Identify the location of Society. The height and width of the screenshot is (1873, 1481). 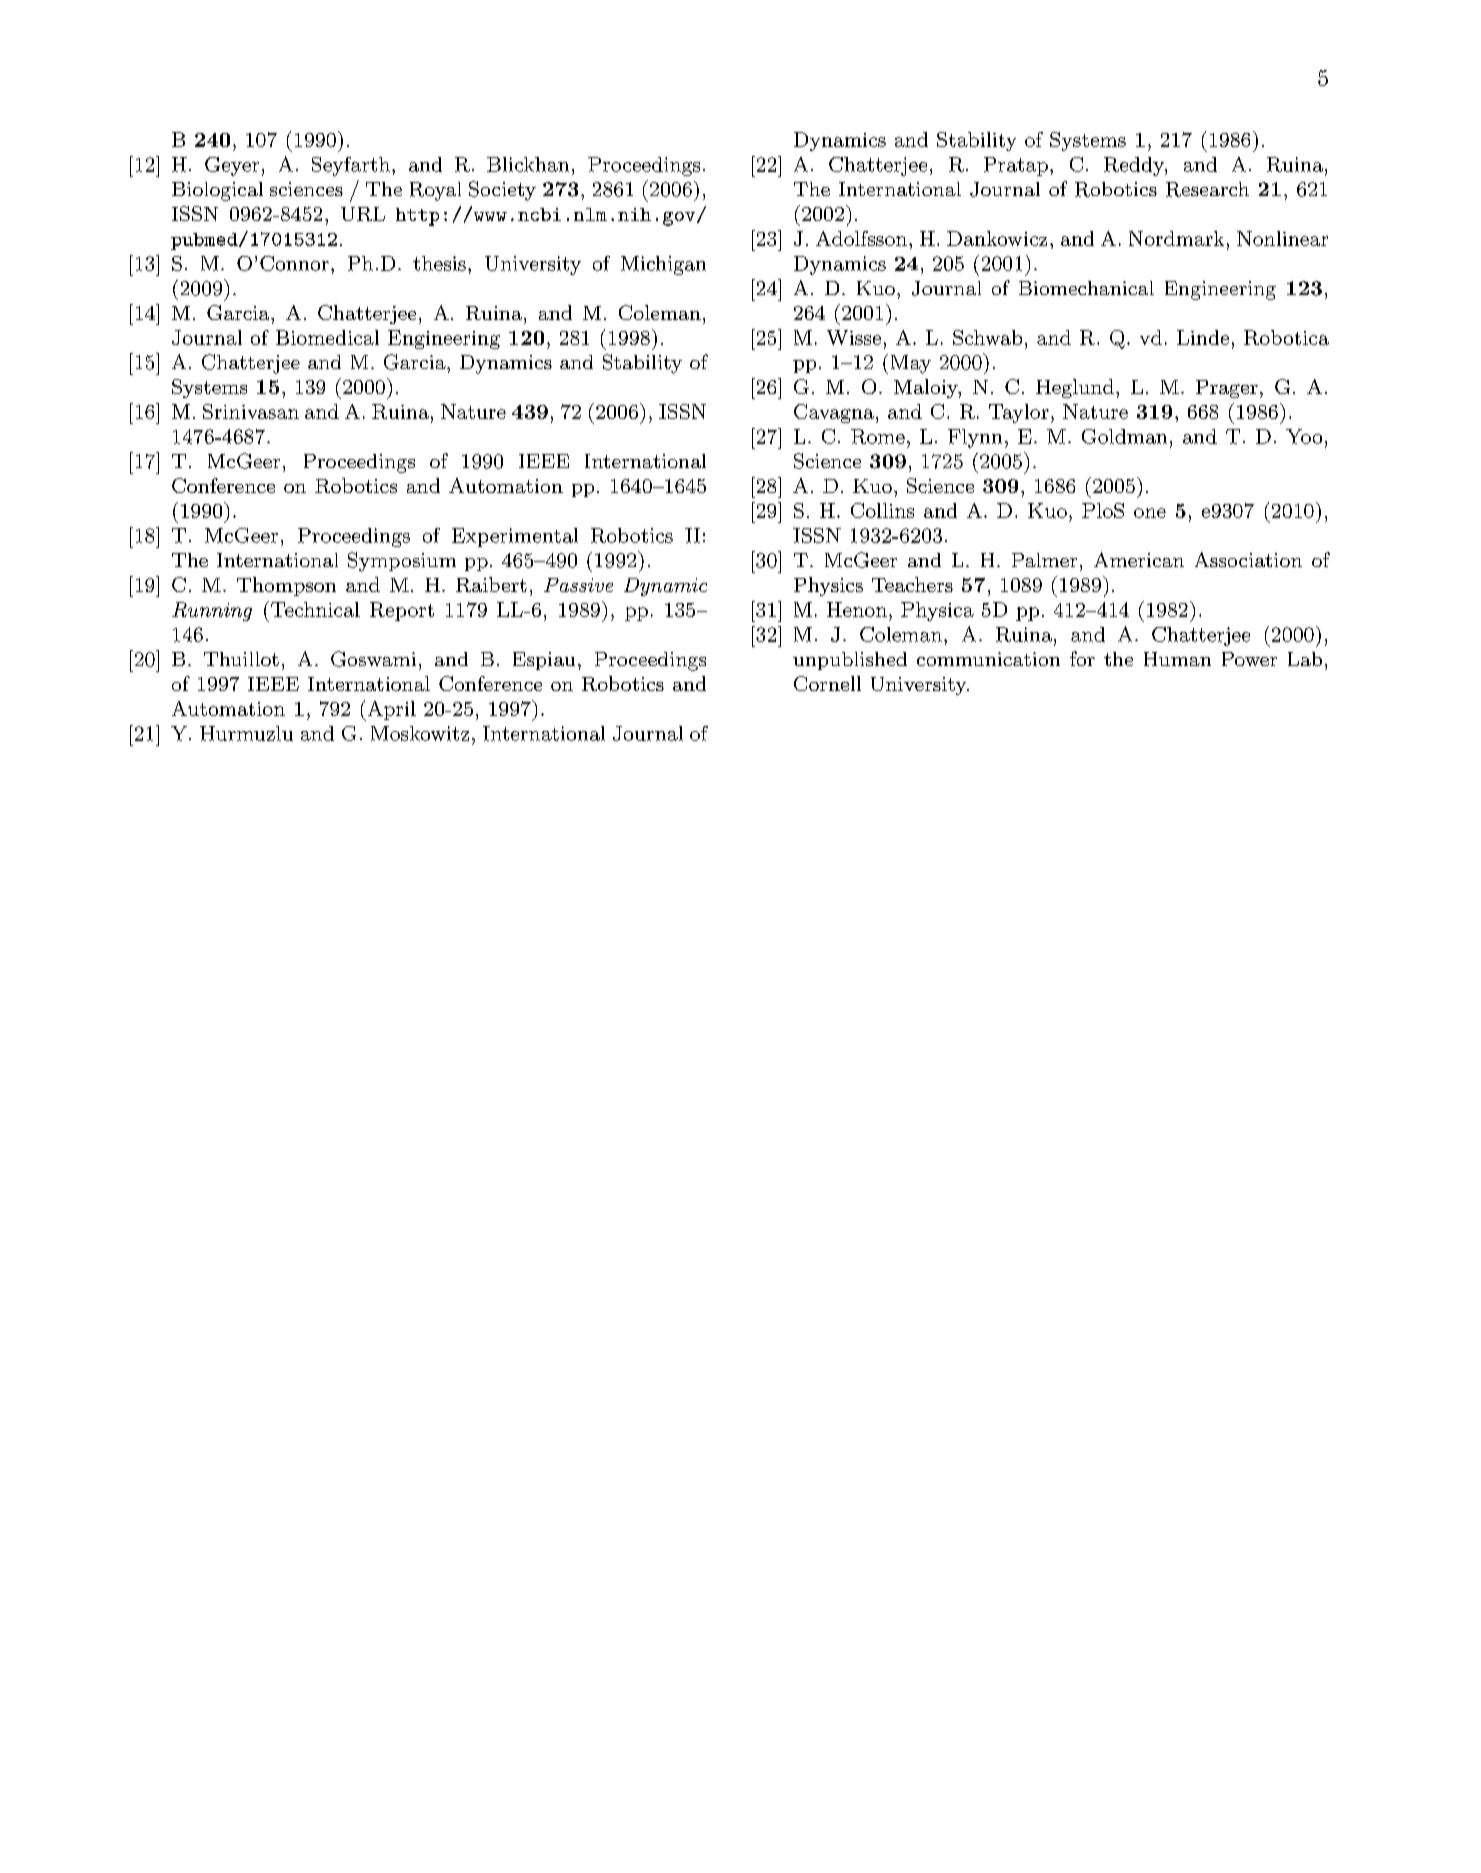
(502, 191).
